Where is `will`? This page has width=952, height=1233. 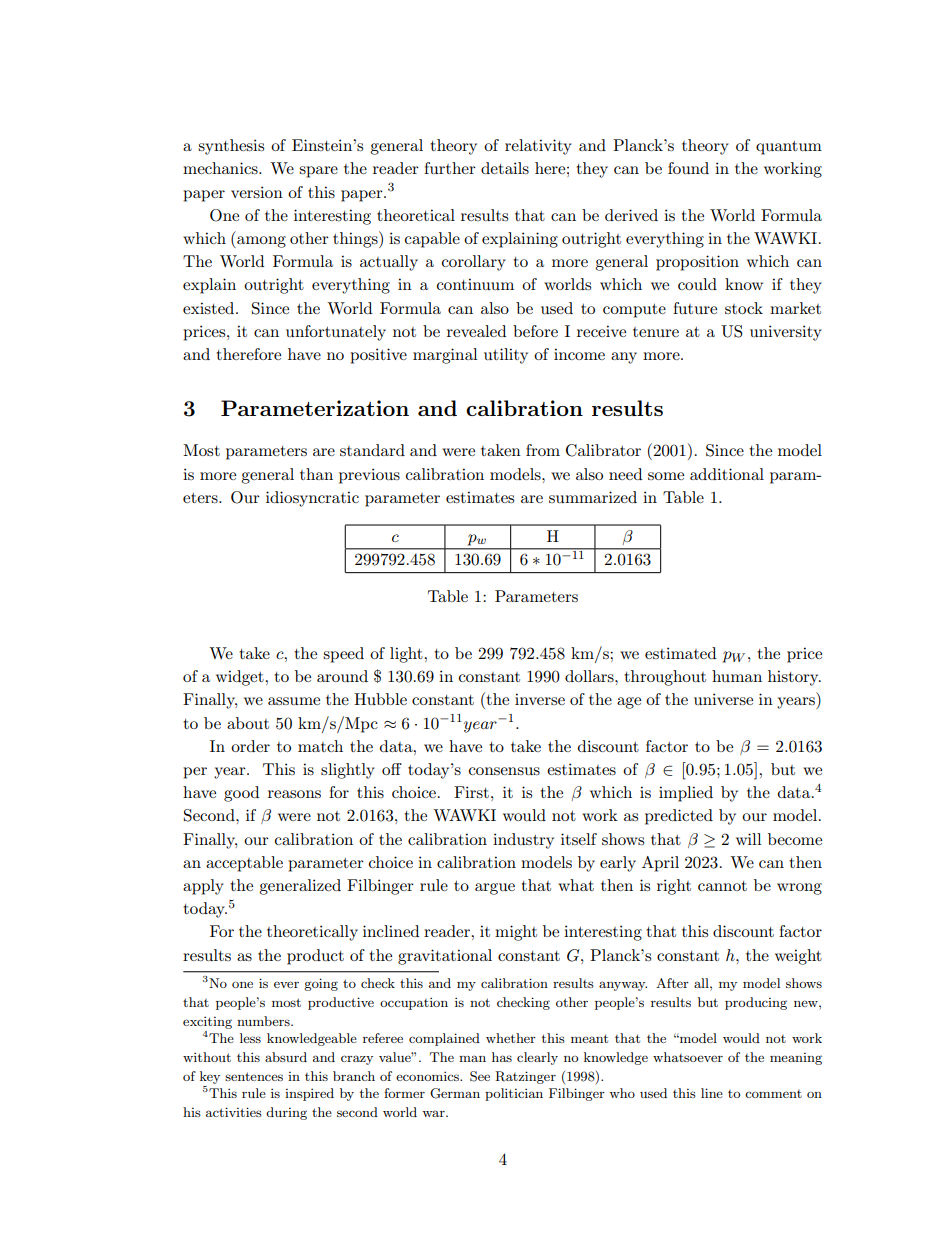
will is located at coordinates (749, 839).
